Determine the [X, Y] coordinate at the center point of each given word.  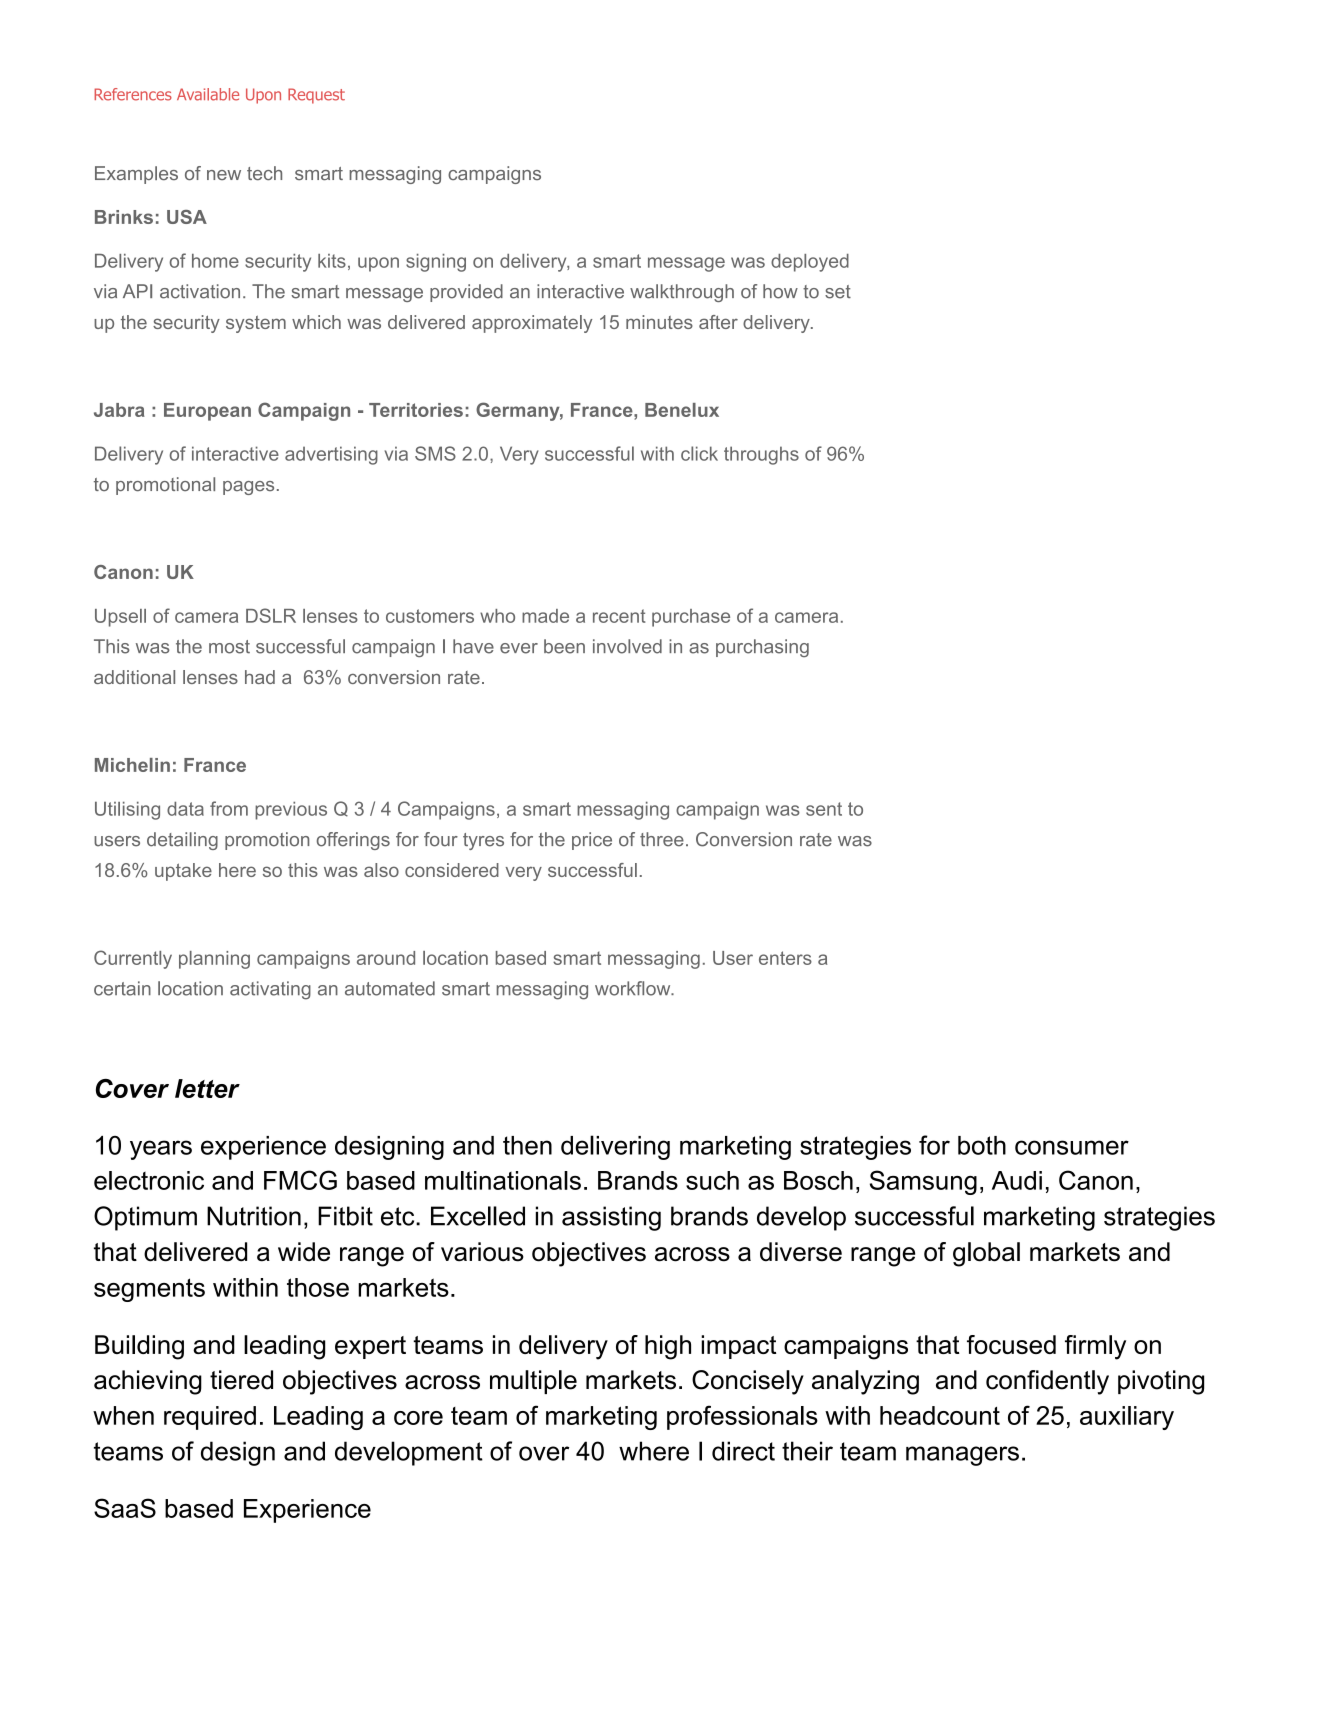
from [229, 808]
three [662, 839]
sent [824, 809]
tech [264, 173]
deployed [810, 263]
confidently [1047, 1382]
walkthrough [682, 293]
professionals [742, 1417]
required [210, 1418]
